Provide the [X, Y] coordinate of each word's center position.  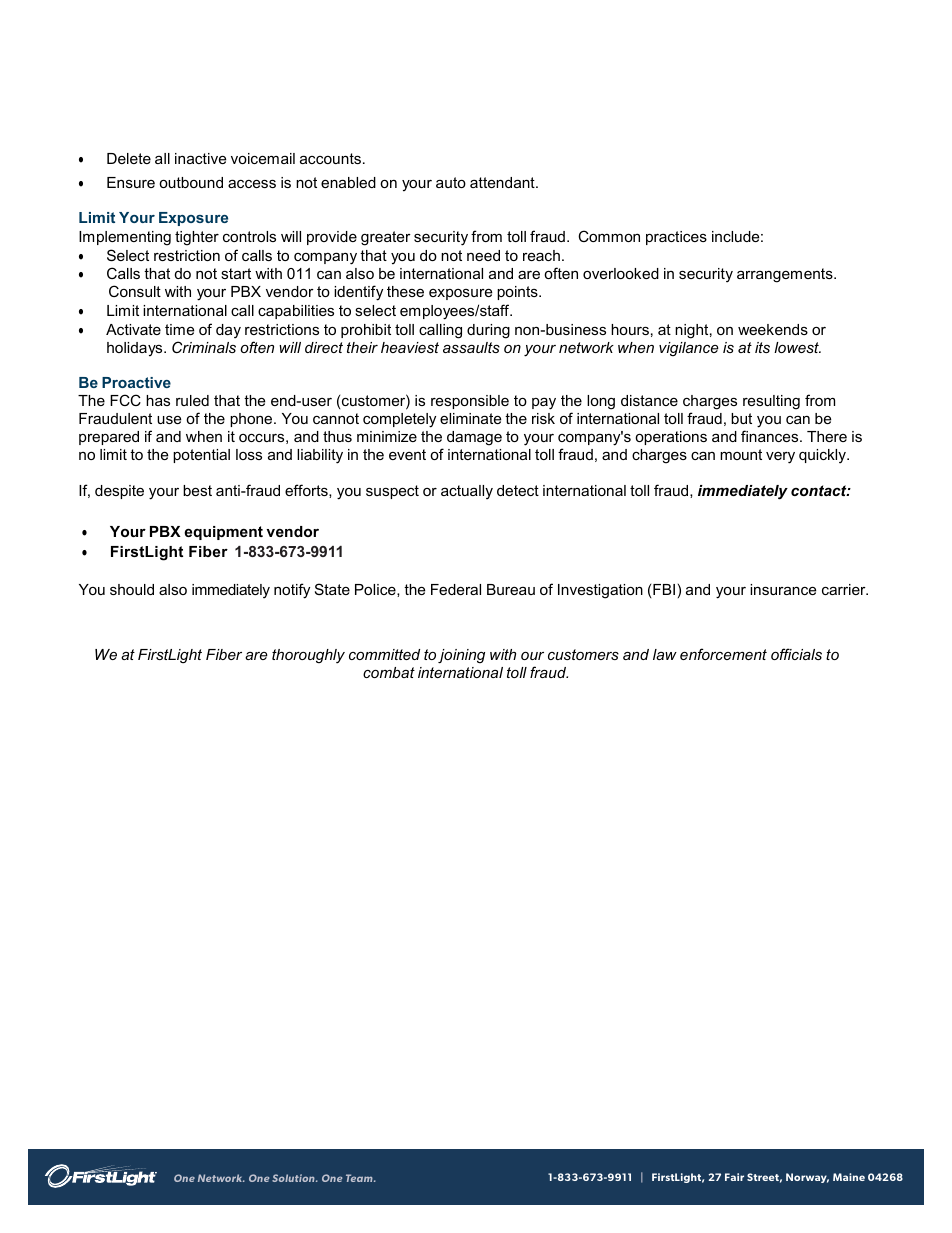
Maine [849, 1177]
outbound [191, 182]
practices [676, 238]
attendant [503, 182]
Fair [734, 1177]
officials [796, 654]
